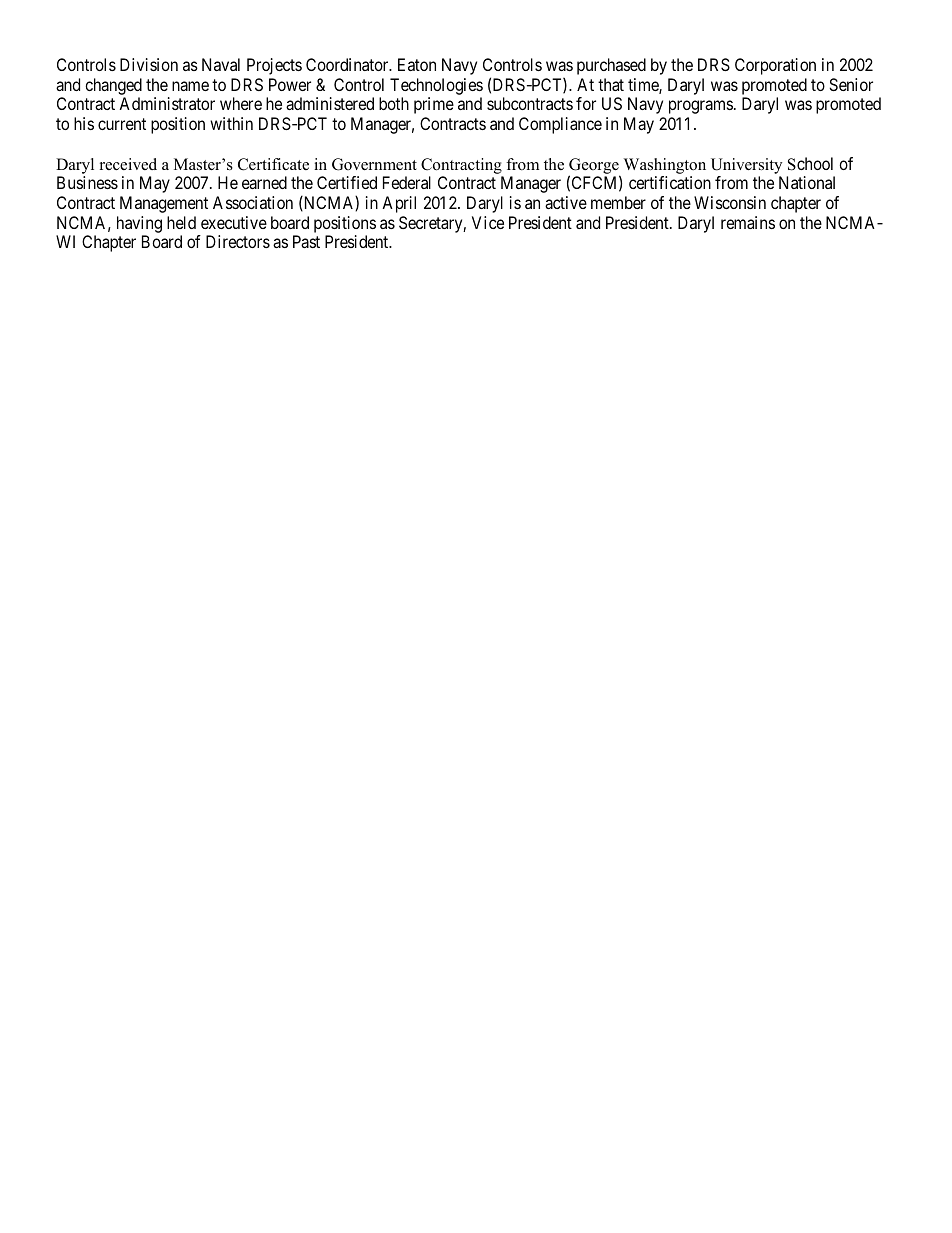 This screenshot has width=952, height=1233. I want to click on Eaton, so click(417, 64).
